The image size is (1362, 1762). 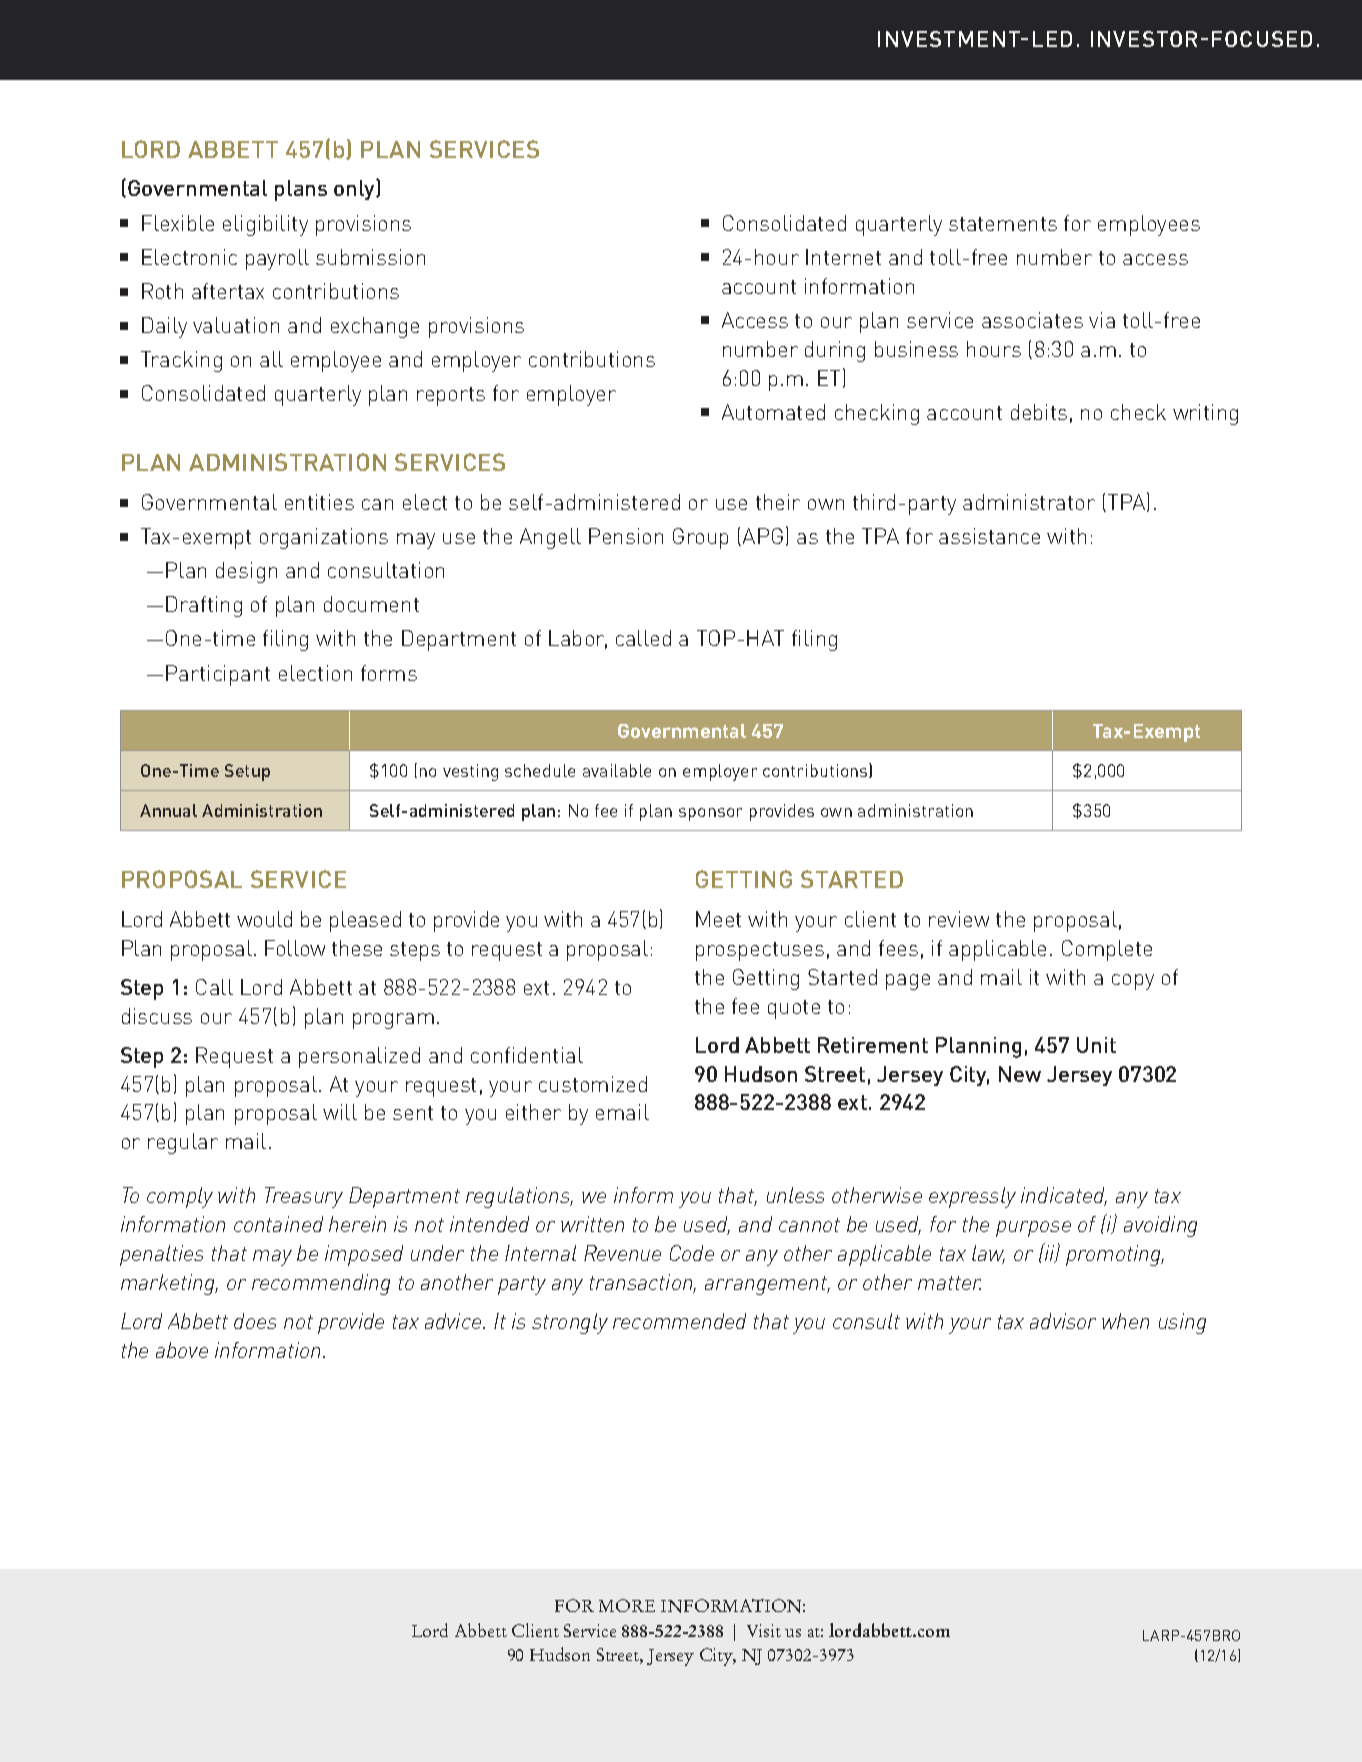 What do you see at coordinates (1107, 950) in the document?
I see `Complete` at bounding box center [1107, 950].
